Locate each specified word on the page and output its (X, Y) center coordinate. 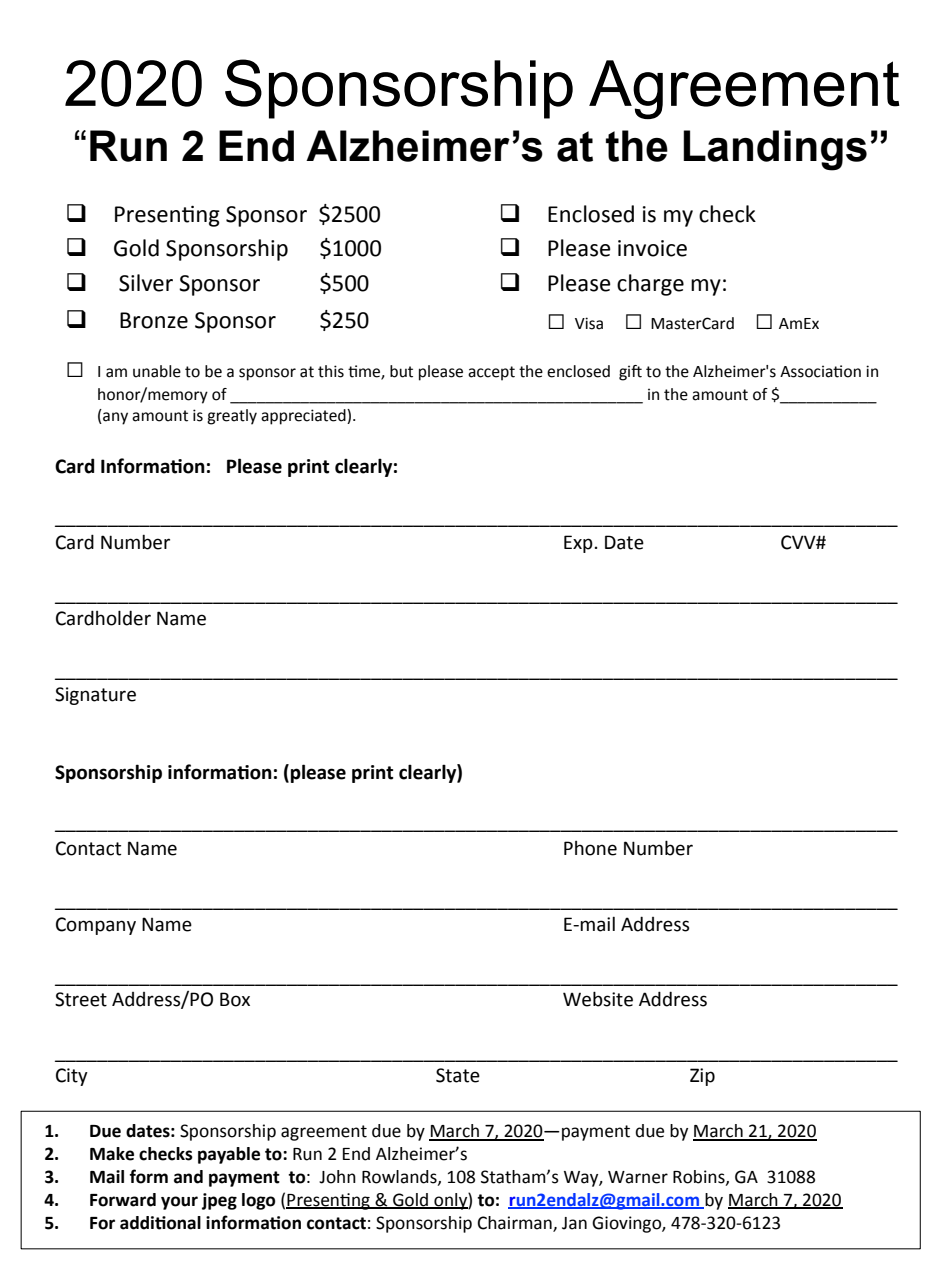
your (179, 1203)
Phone (590, 848)
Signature (95, 696)
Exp (578, 544)
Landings (775, 150)
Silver (146, 283)
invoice (652, 248)
